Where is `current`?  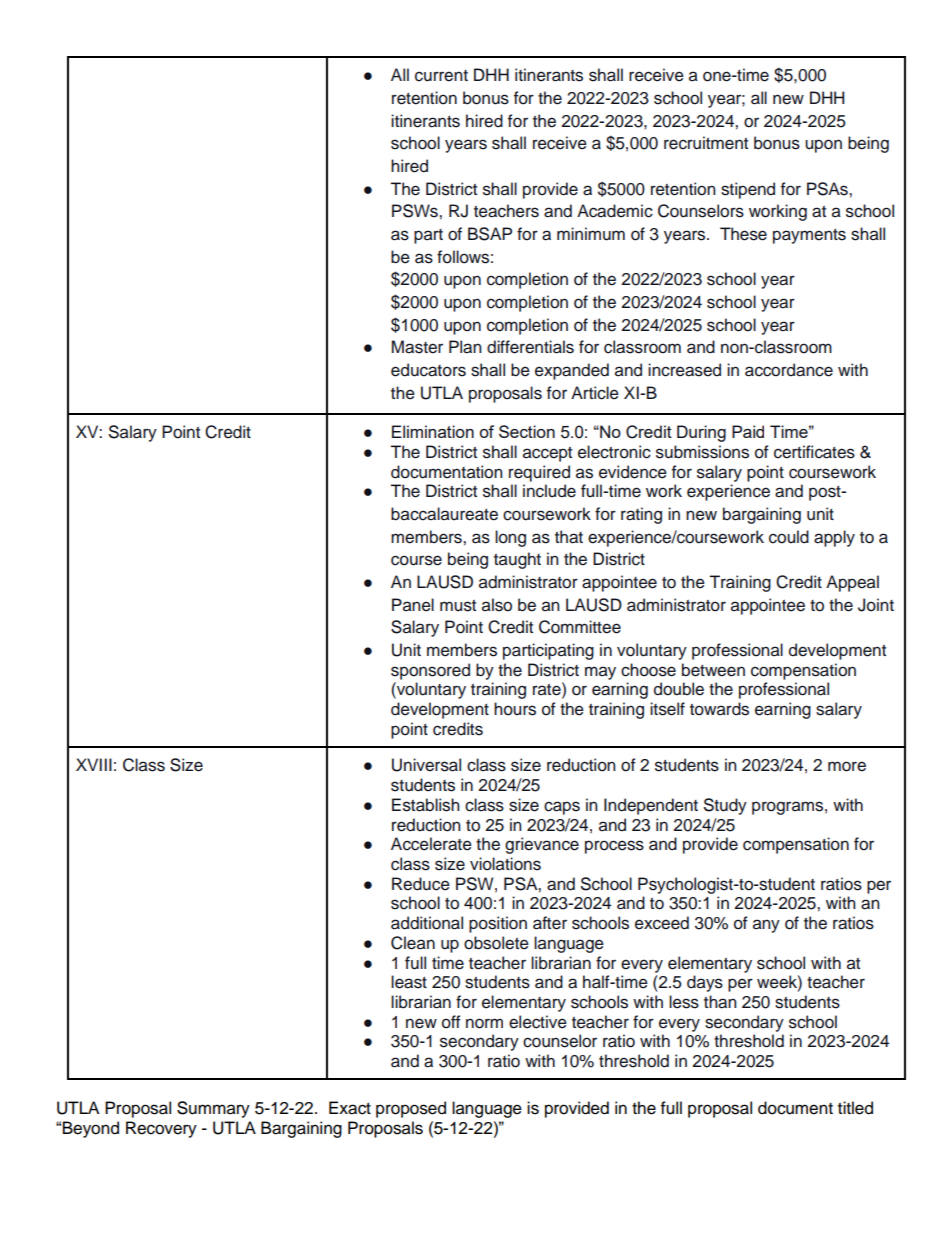 current is located at coordinates (441, 76).
